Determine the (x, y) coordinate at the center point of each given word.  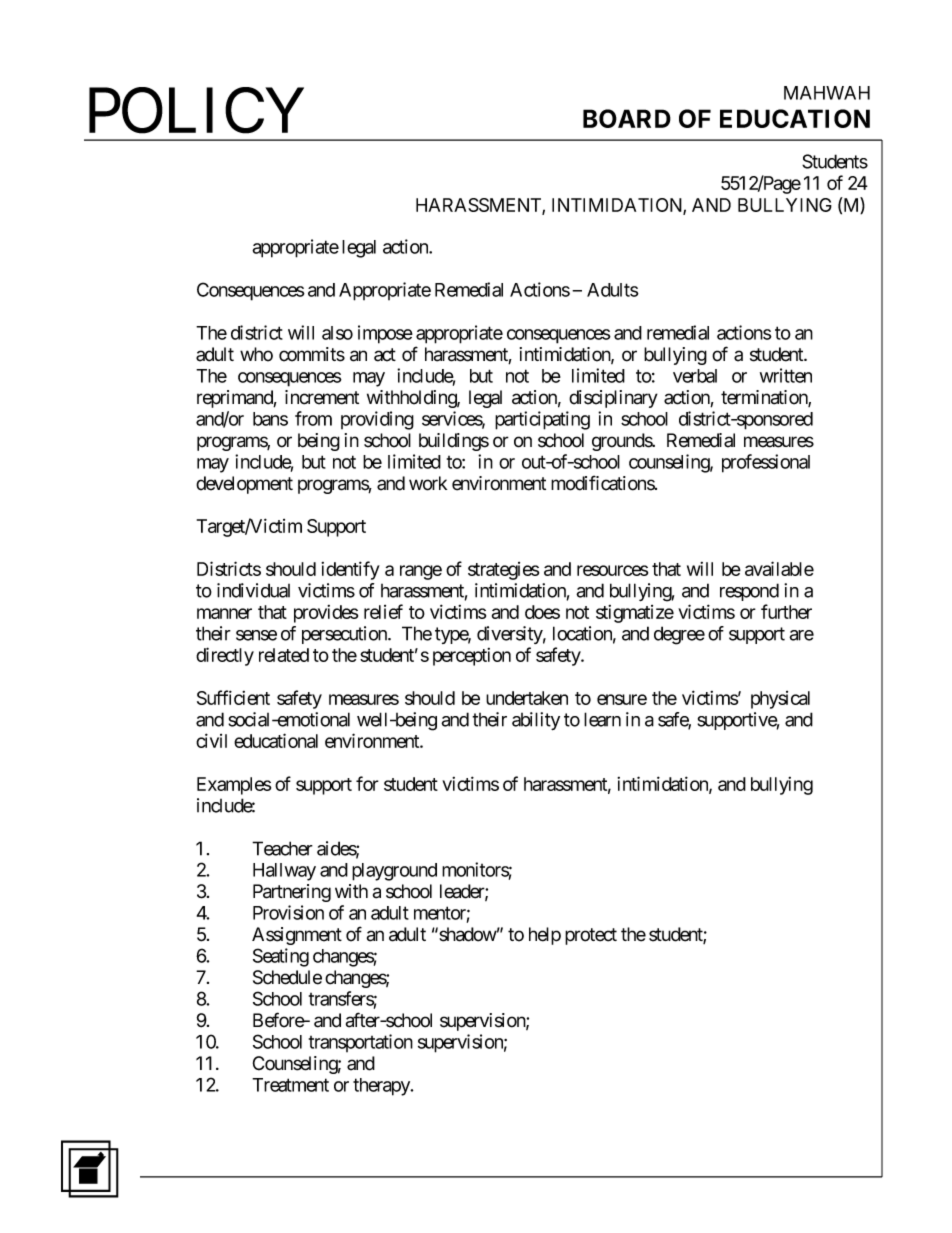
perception (472, 657)
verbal (695, 376)
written (786, 375)
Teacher (282, 848)
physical (780, 700)
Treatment (290, 1085)
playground (394, 872)
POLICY (196, 111)
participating (542, 420)
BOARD (627, 118)
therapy (382, 1087)
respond (749, 592)
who (256, 354)
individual (253, 590)
